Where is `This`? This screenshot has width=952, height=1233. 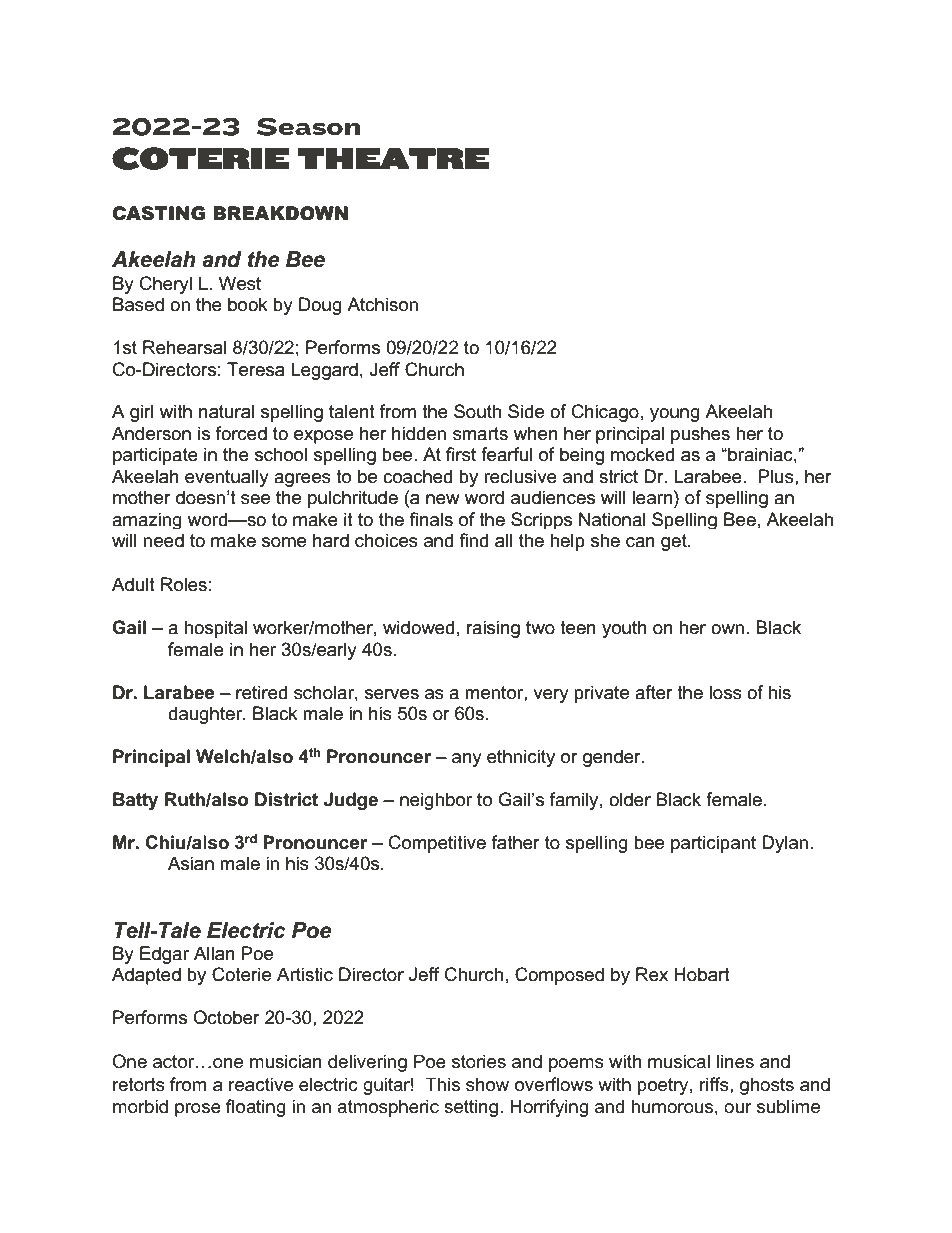 This is located at coordinates (442, 1084).
